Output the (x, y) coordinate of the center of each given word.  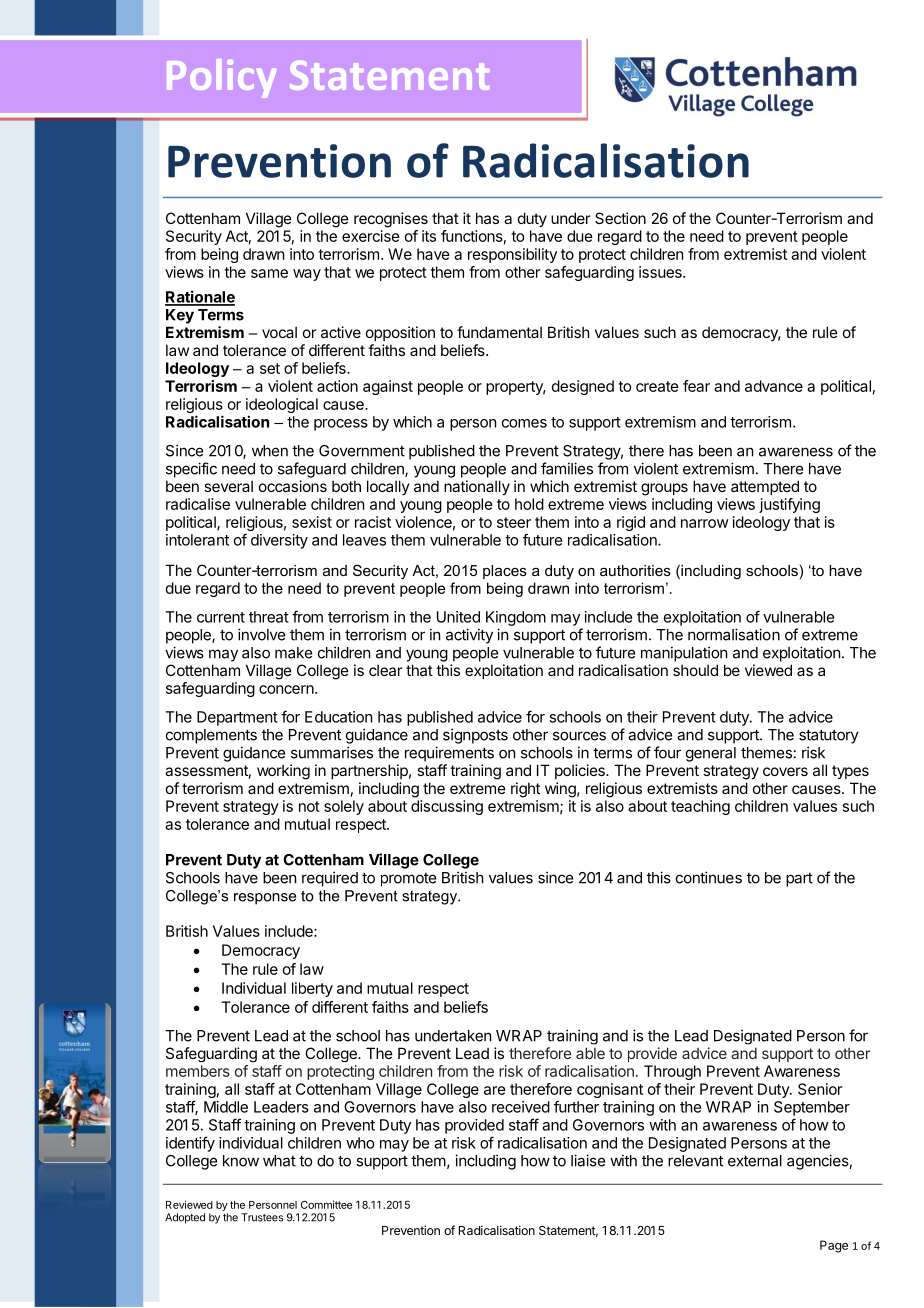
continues (709, 877)
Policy (222, 78)
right (525, 790)
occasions (293, 486)
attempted (765, 487)
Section (620, 218)
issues (661, 272)
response (265, 899)
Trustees (262, 1217)
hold (529, 504)
